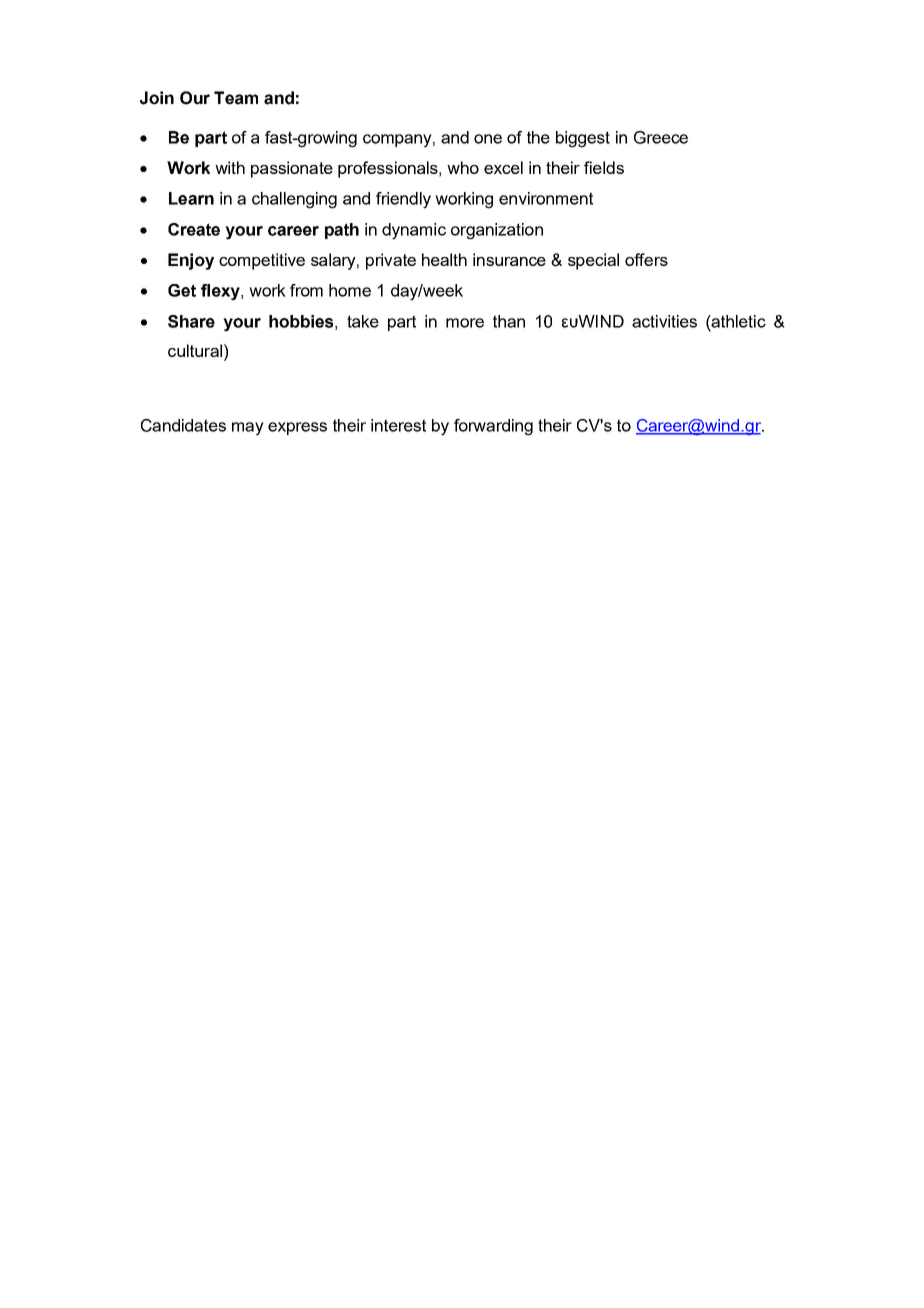 The image size is (924, 1308). I want to click on friendly, so click(403, 200).
